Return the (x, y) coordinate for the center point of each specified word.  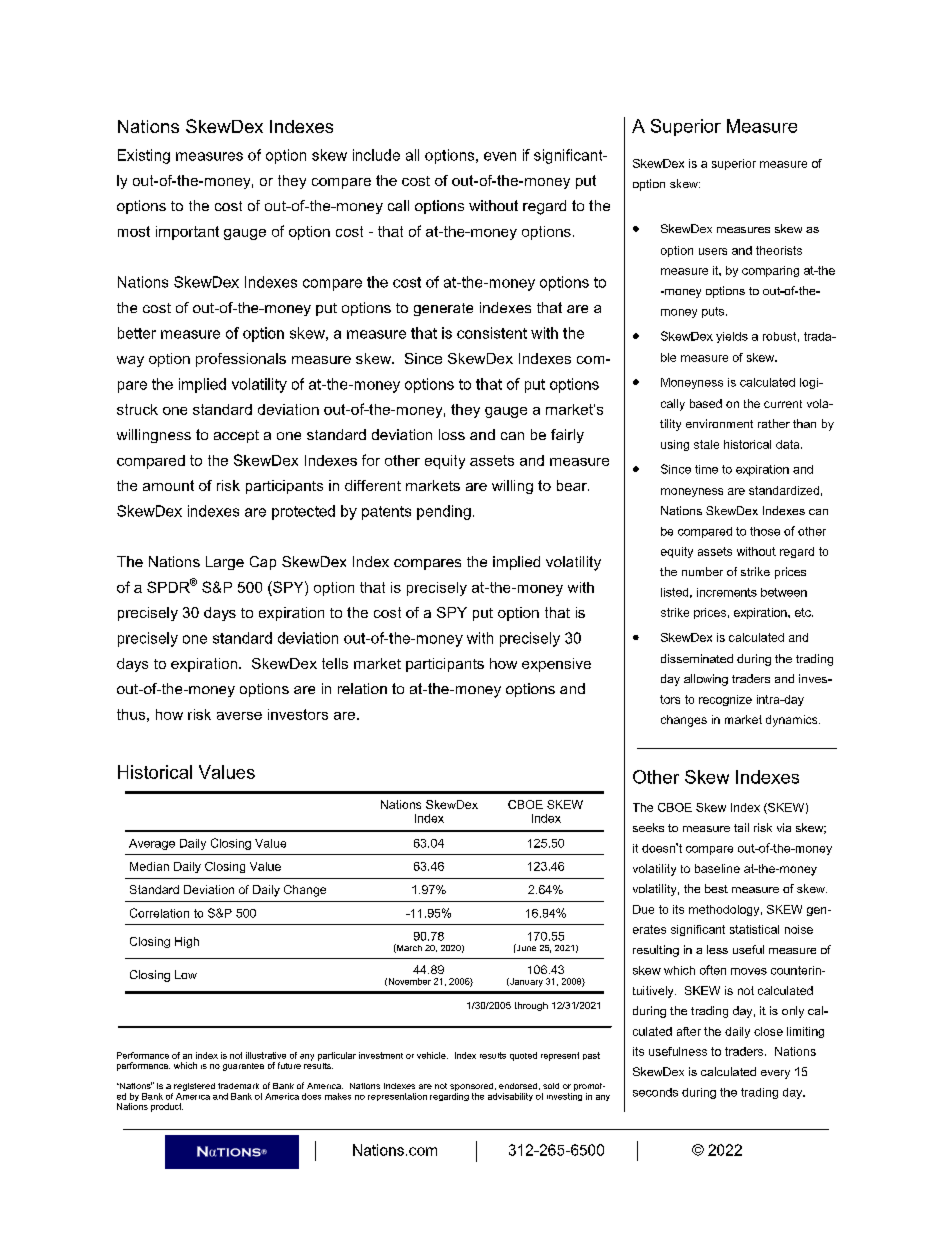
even (500, 156)
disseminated (697, 658)
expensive (556, 665)
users (713, 251)
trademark (238, 1086)
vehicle (432, 1055)
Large (225, 563)
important (187, 233)
